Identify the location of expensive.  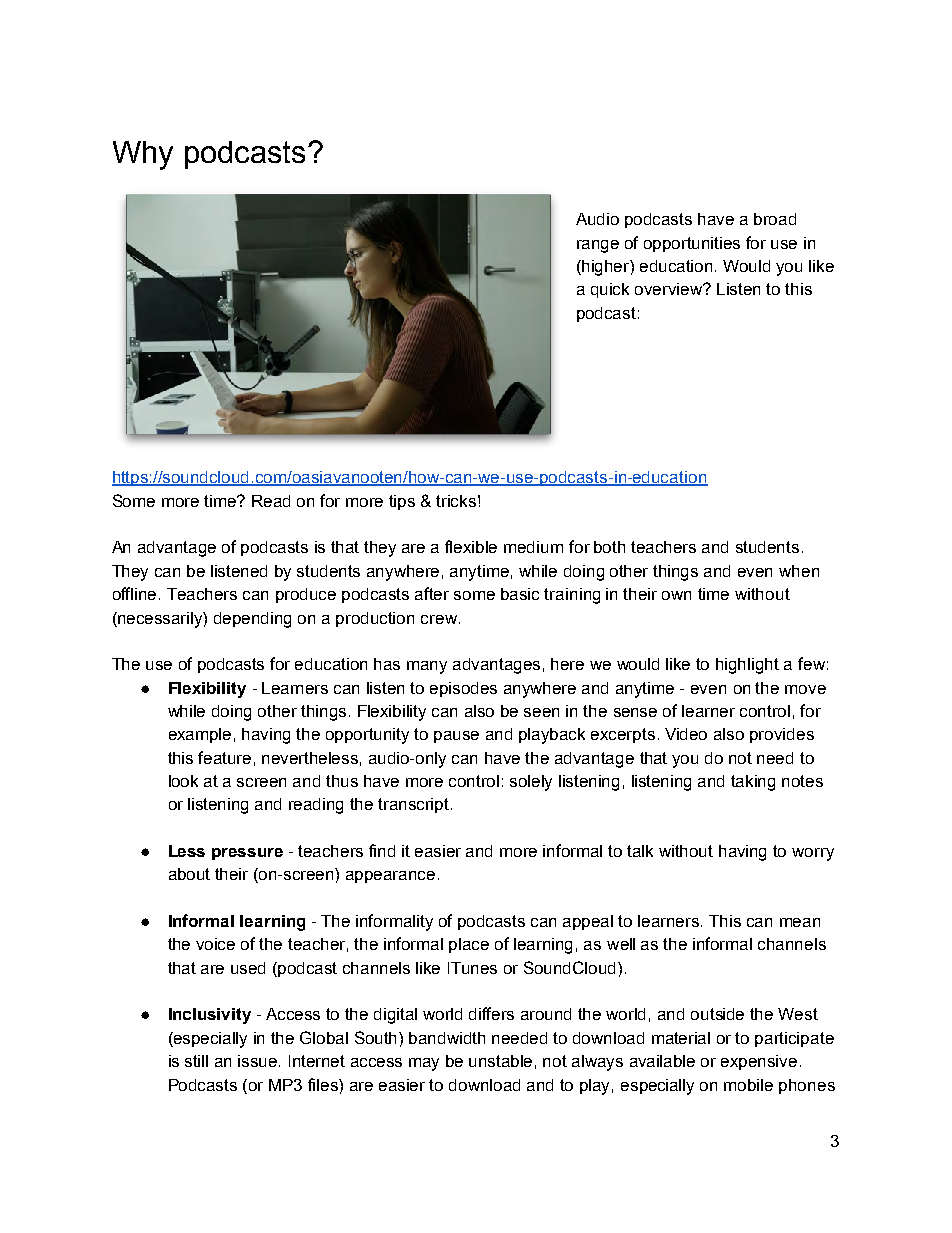
(759, 1062).
